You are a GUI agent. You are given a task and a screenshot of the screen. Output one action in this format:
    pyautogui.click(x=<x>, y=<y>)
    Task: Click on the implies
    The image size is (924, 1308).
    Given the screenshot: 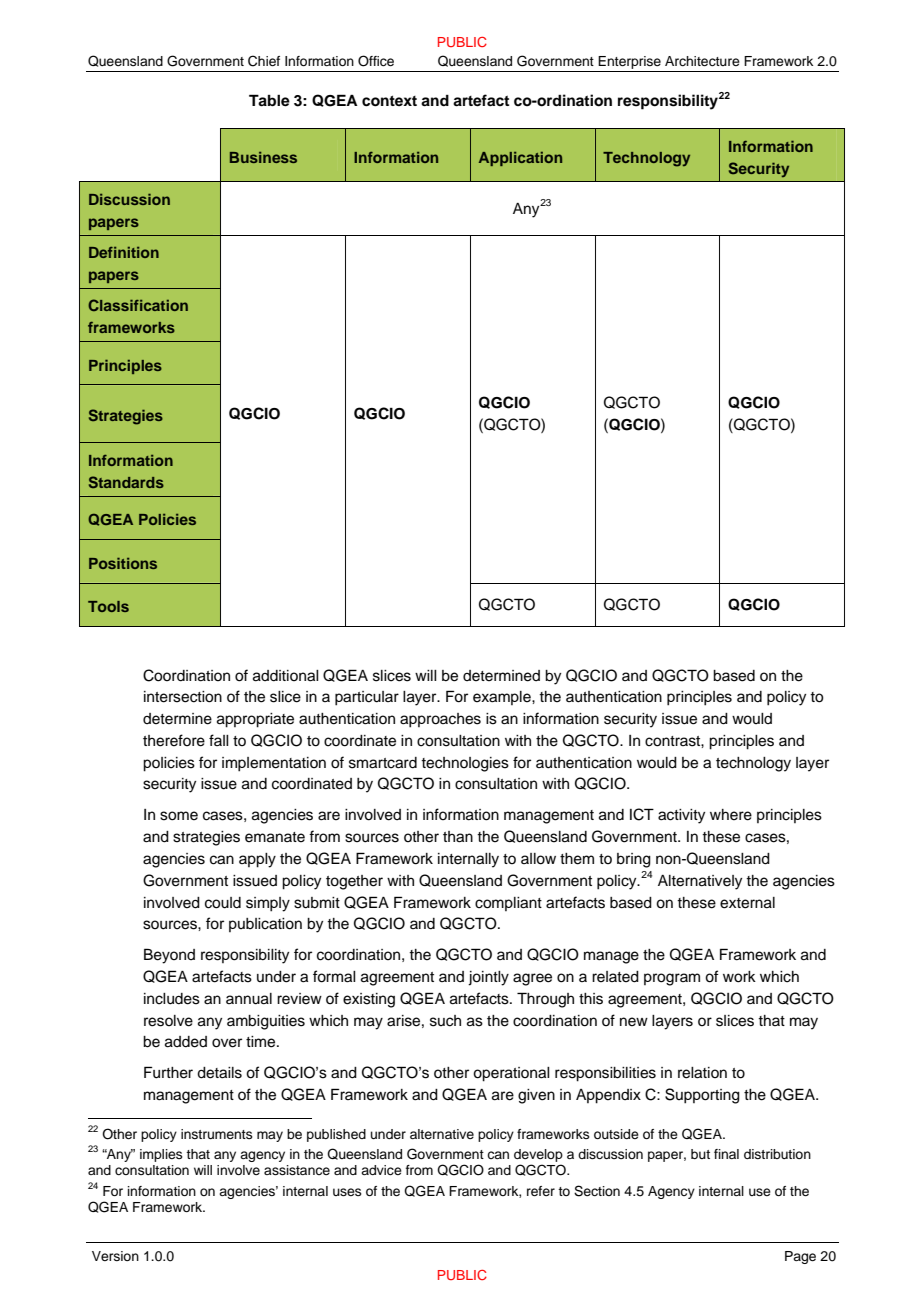 What is the action you would take?
    pyautogui.click(x=161, y=1155)
